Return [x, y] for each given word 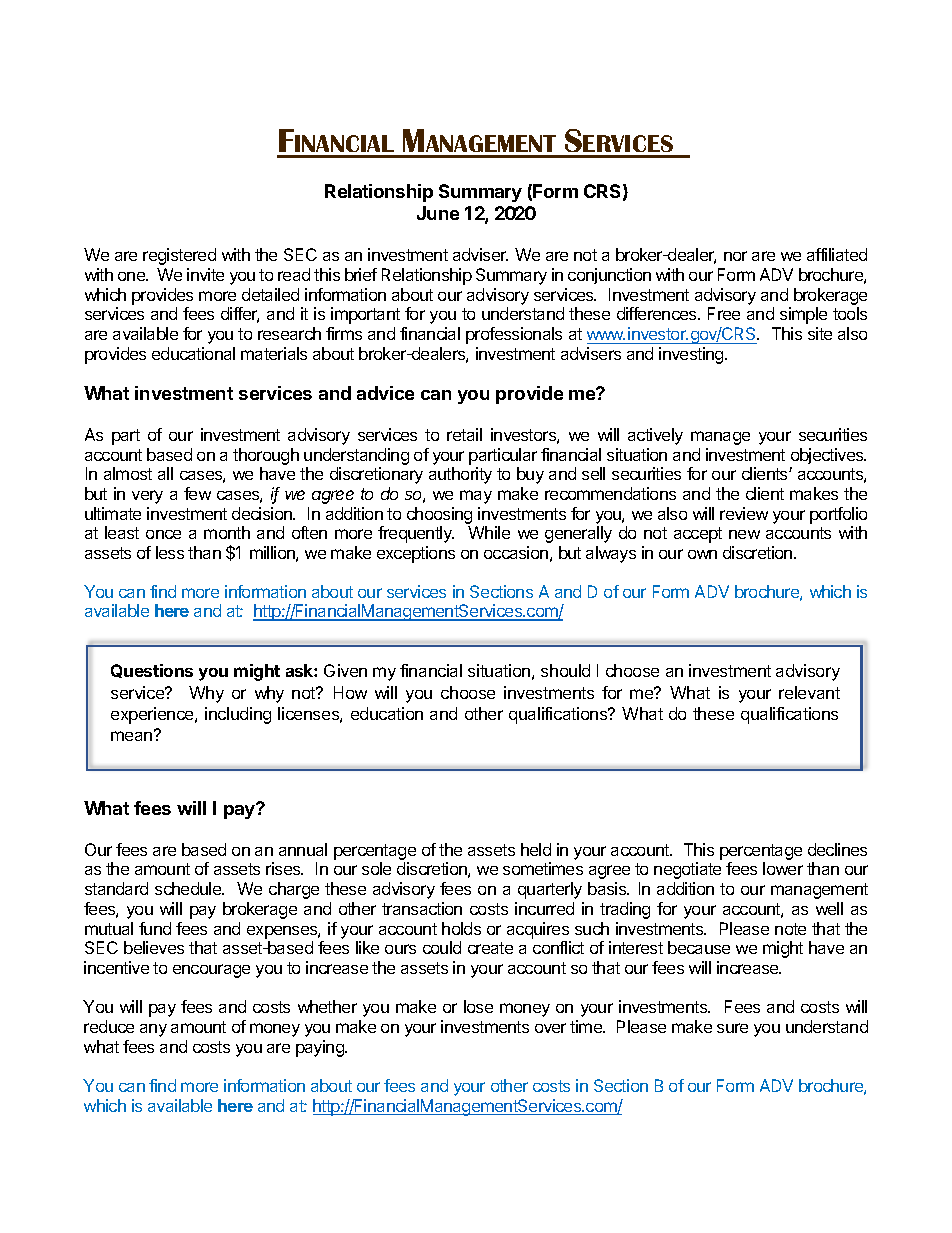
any [153, 1030]
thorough [266, 456]
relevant [809, 692]
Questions [152, 671]
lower [783, 868]
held [536, 849]
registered [179, 256]
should [565, 670]
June [438, 213]
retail [464, 434]
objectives [828, 456]
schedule [189, 888]
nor [735, 256]
